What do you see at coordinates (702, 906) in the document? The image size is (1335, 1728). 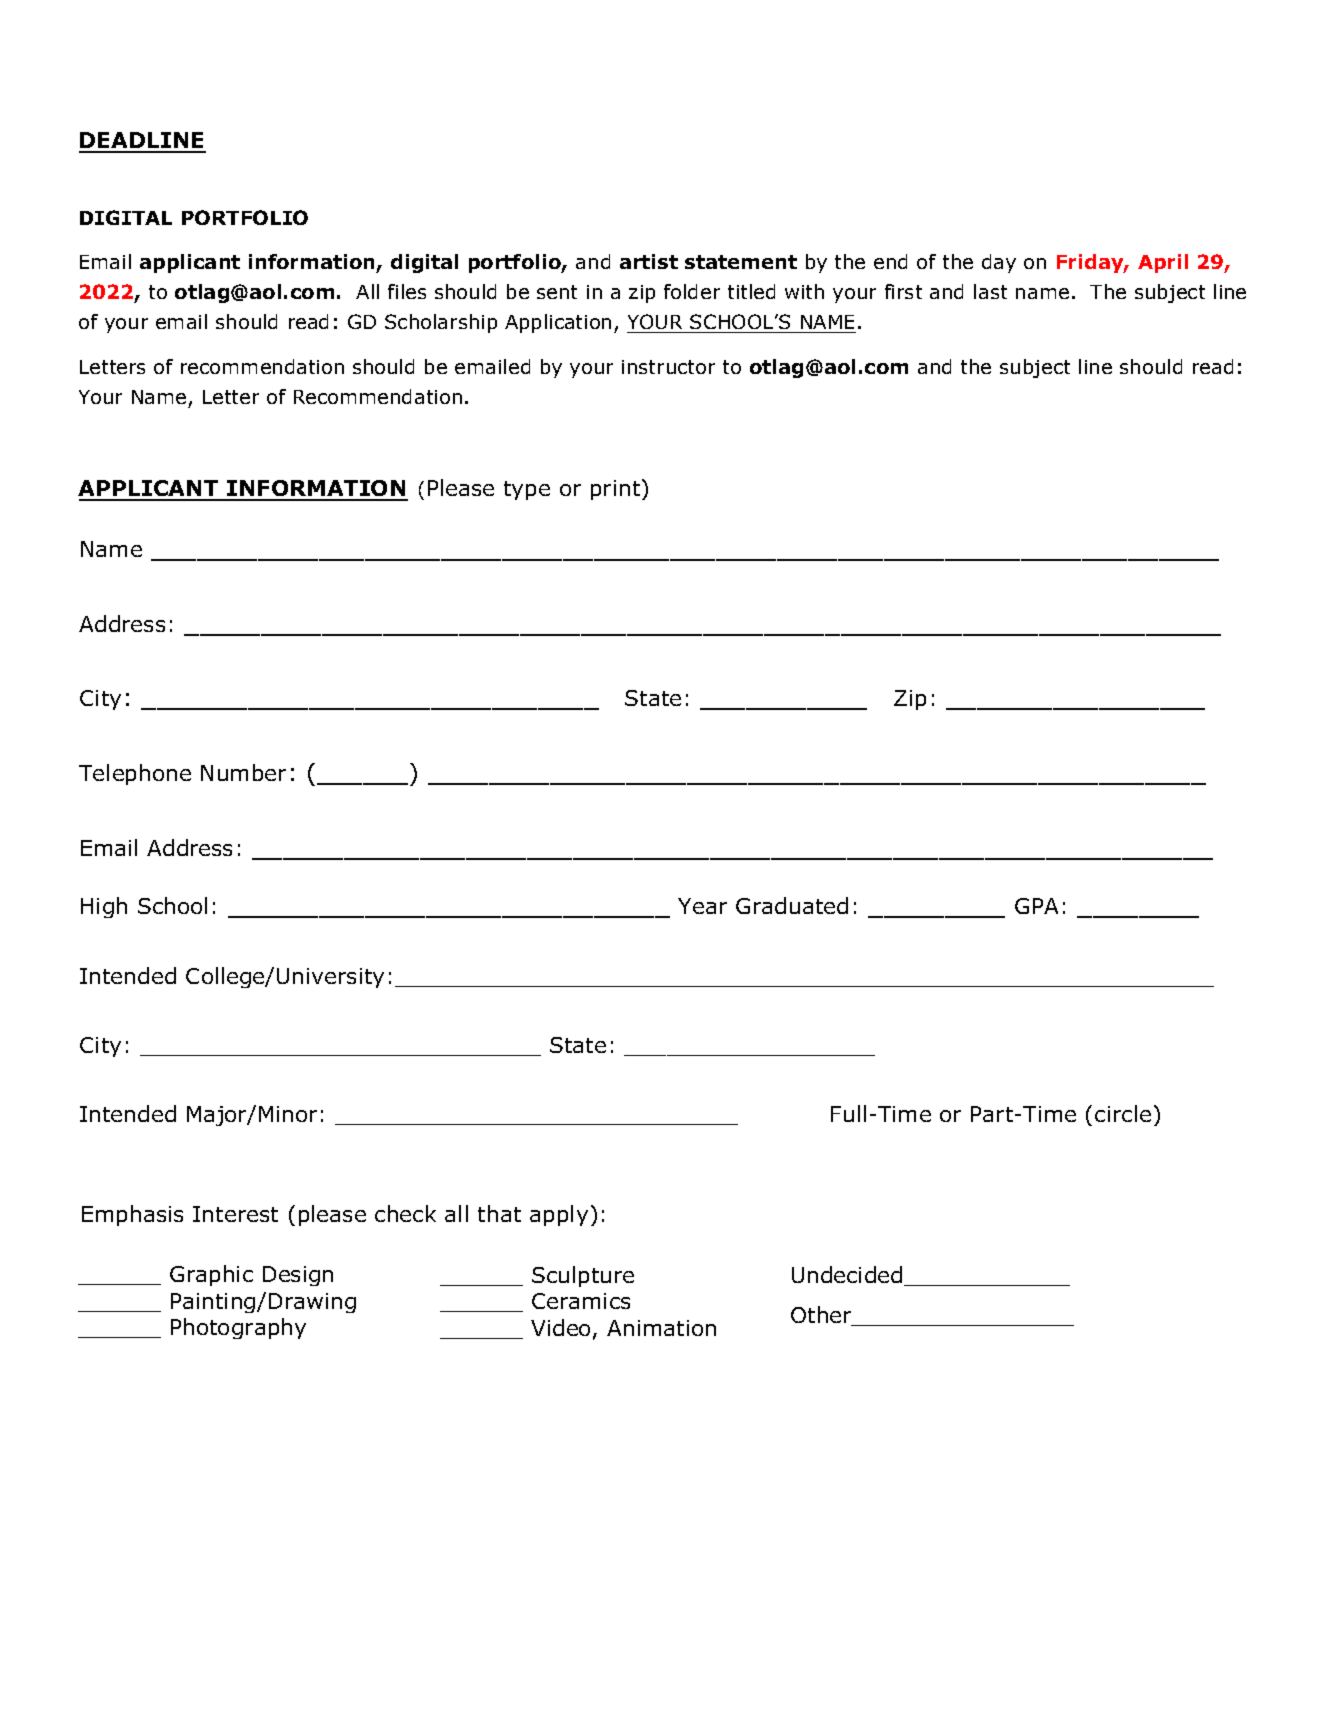 I see `Year` at bounding box center [702, 906].
